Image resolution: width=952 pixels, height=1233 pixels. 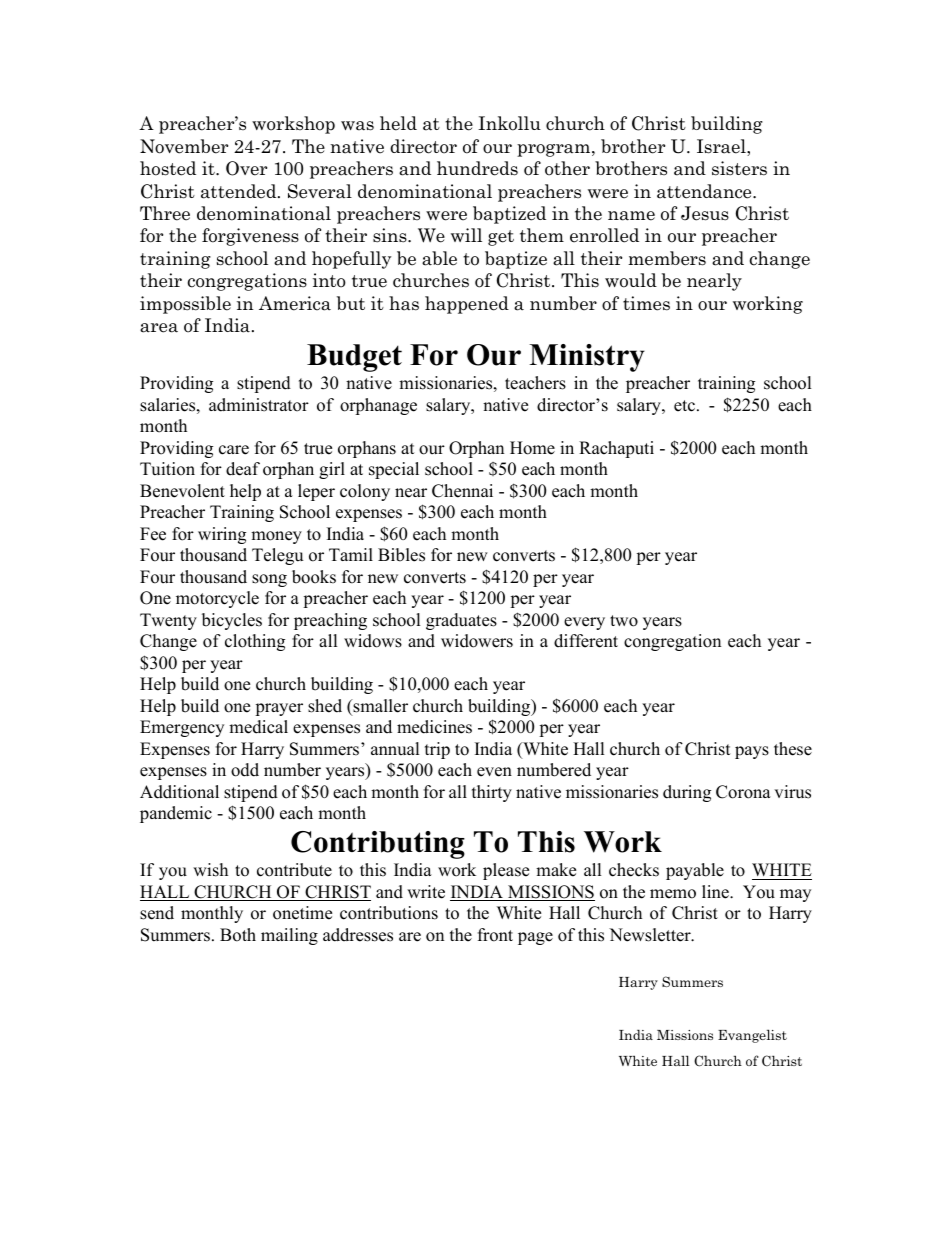 I want to click on Home, so click(x=532, y=448).
